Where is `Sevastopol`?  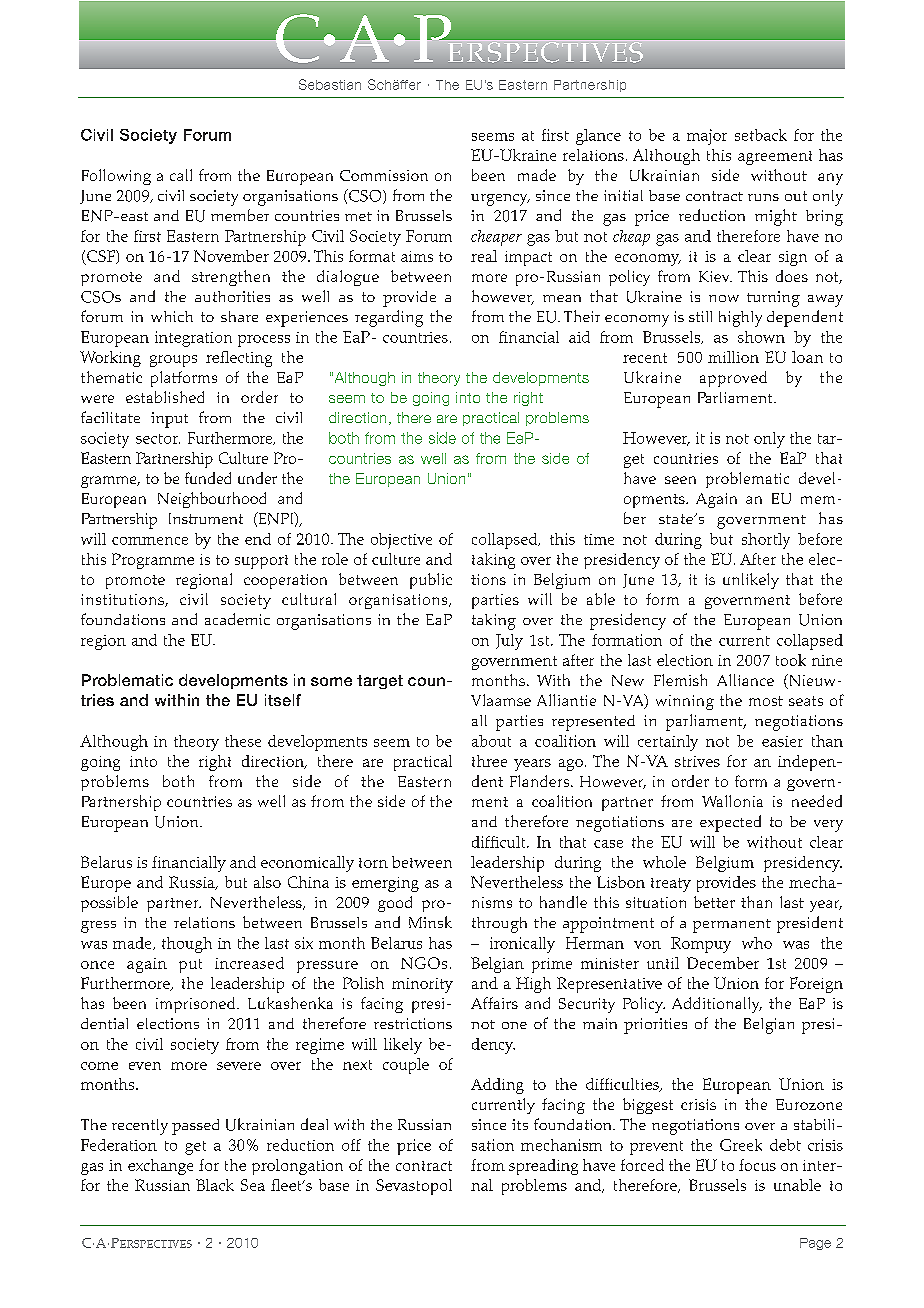 Sevastopol is located at coordinates (414, 1187).
